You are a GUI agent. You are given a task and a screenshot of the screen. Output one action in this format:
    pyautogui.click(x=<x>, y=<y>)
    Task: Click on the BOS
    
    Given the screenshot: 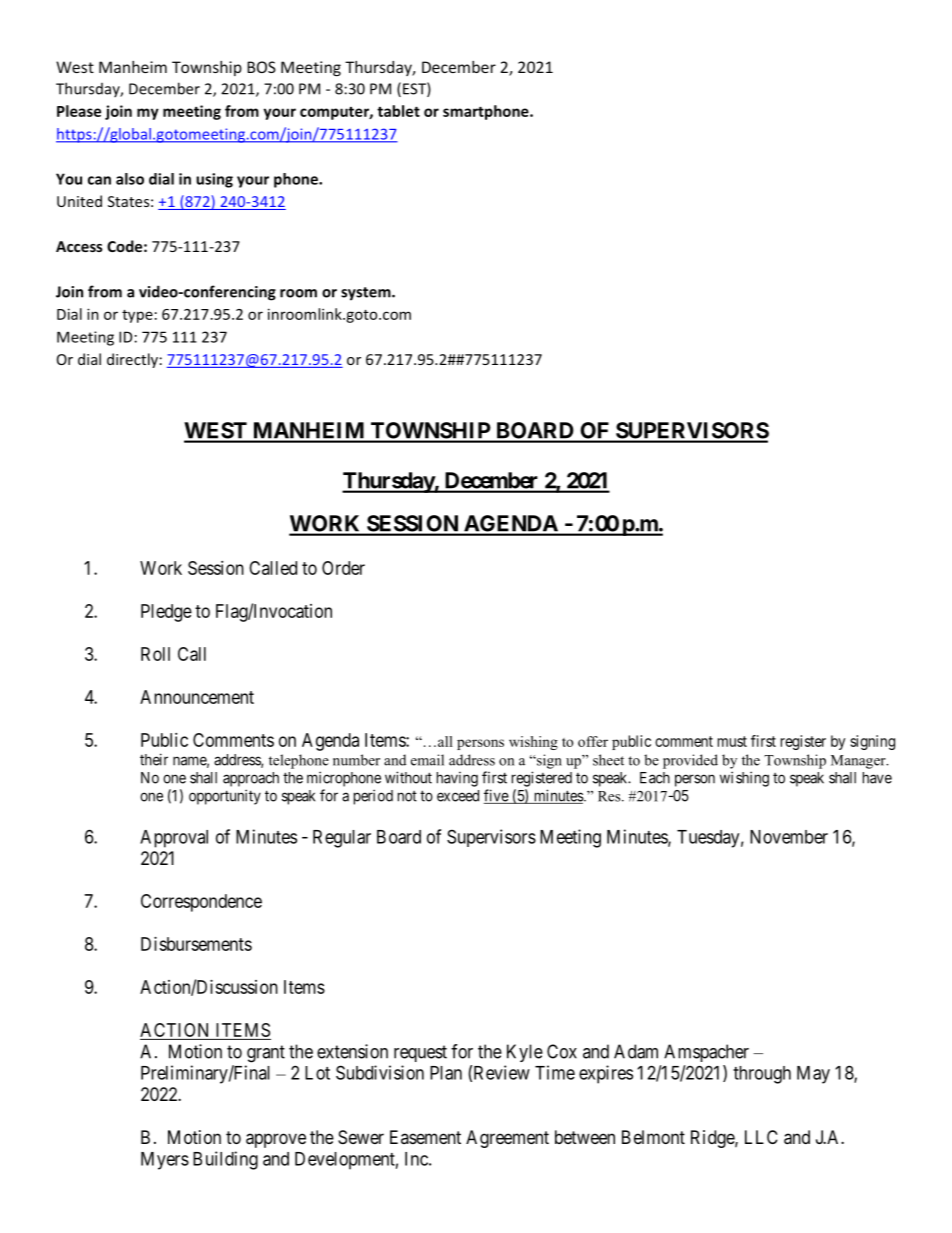 What is the action you would take?
    pyautogui.click(x=261, y=67)
